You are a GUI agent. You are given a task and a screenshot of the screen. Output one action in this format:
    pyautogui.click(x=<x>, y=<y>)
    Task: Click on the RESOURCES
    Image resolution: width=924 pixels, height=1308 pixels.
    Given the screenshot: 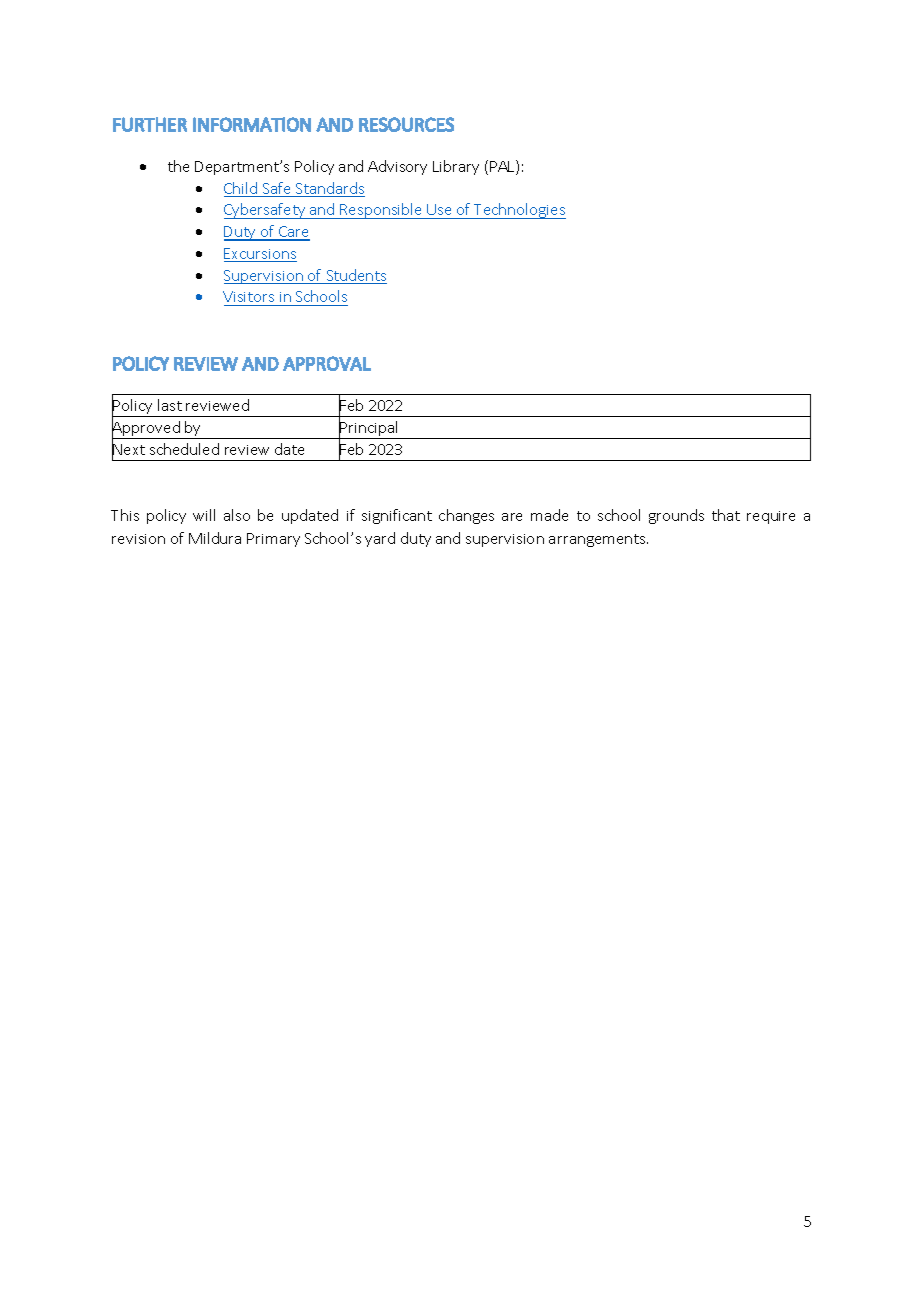 What is the action you would take?
    pyautogui.click(x=406, y=124)
